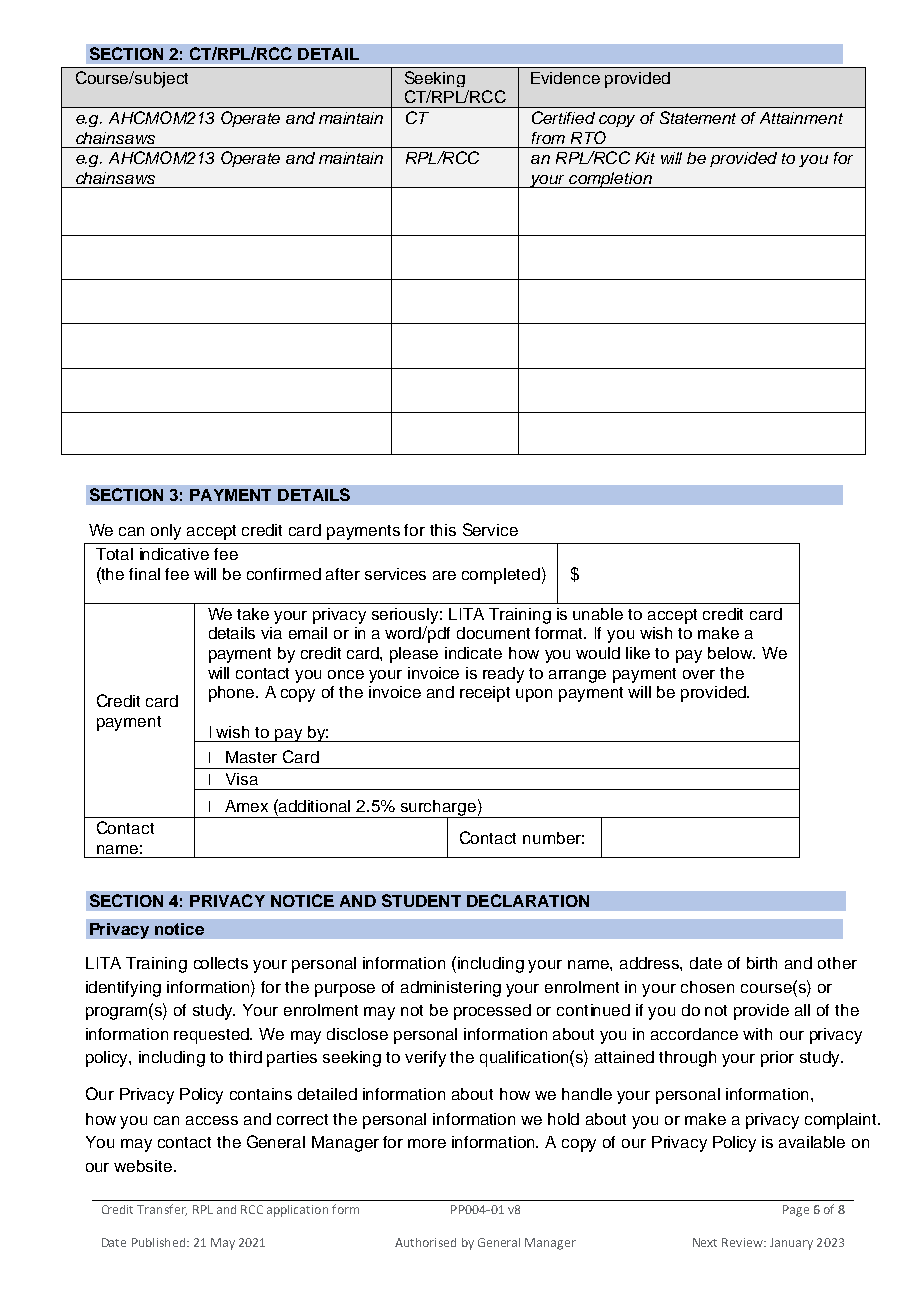  Describe the element at coordinates (563, 117) in the document. I see `Certified` at that location.
